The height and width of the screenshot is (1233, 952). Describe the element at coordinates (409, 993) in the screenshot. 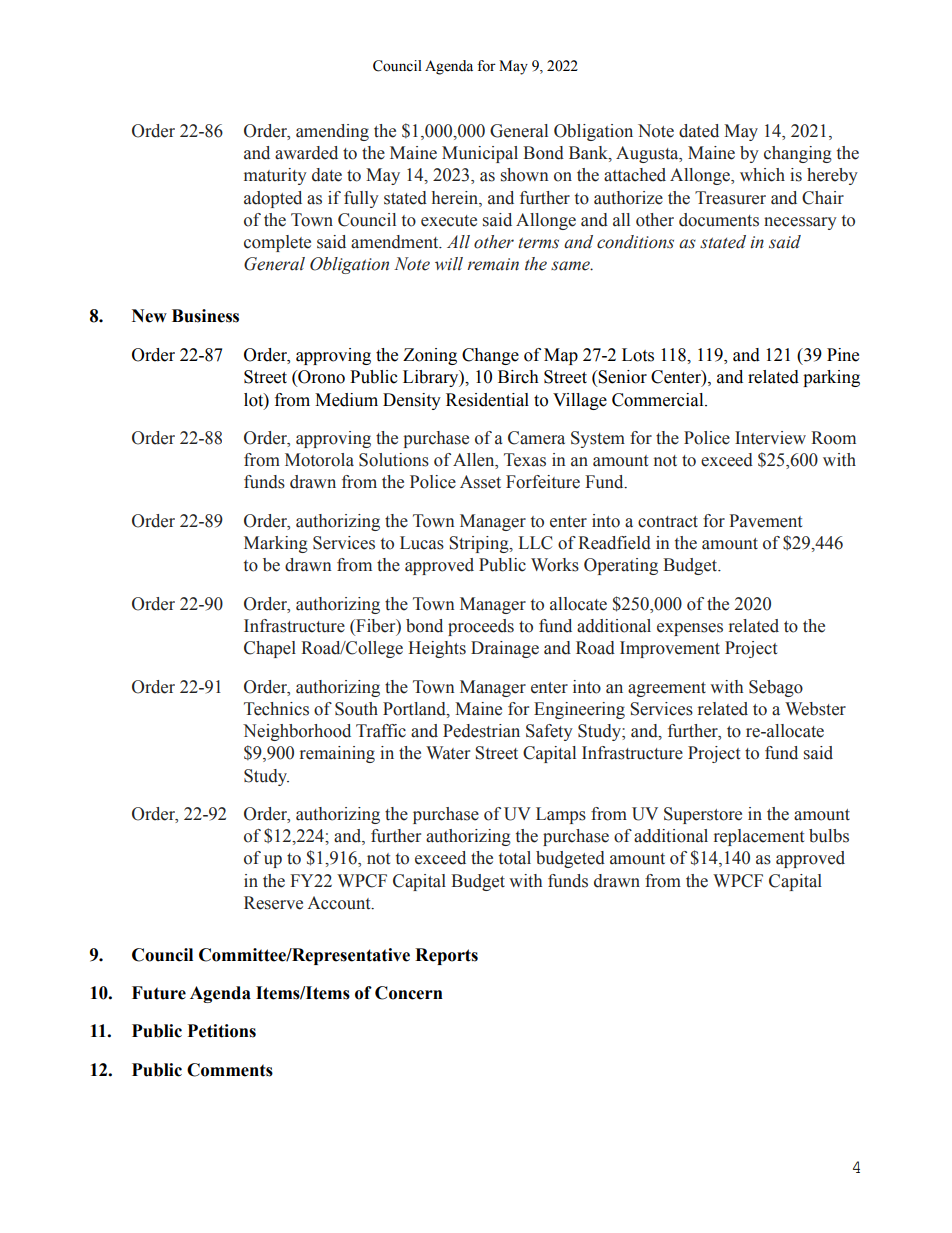

I see `Concern` at that location.
